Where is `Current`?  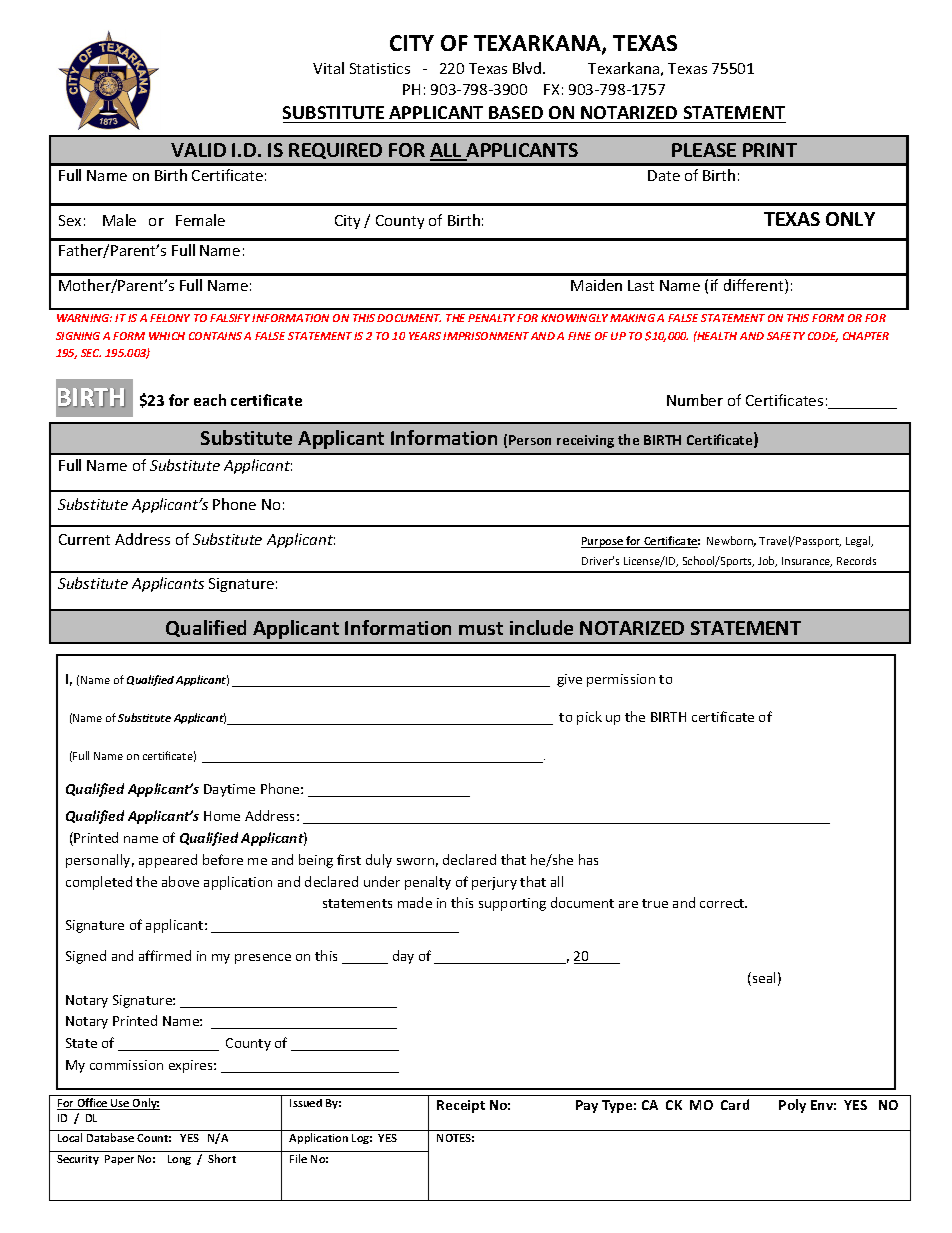 Current is located at coordinates (84, 539).
